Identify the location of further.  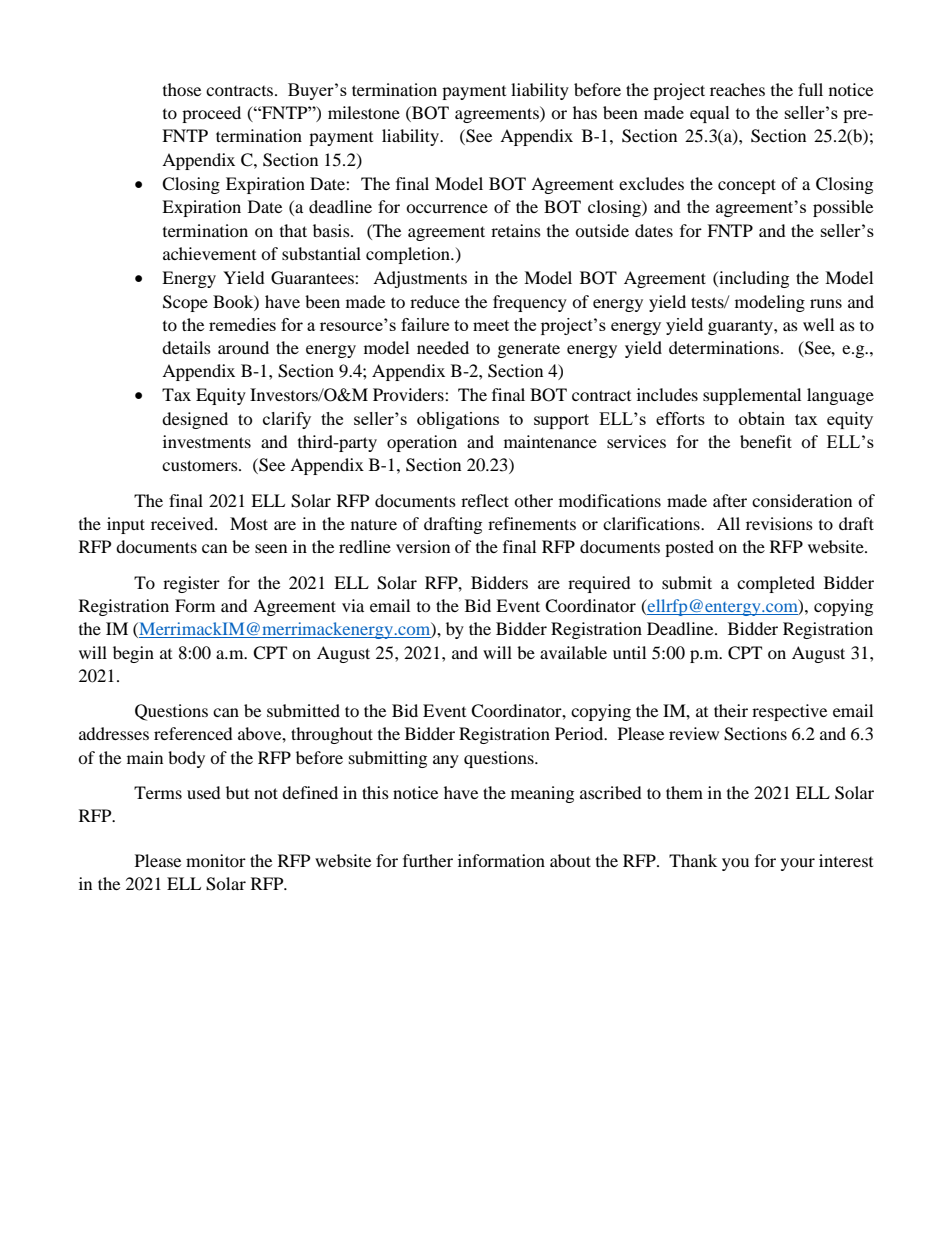
(428, 860).
